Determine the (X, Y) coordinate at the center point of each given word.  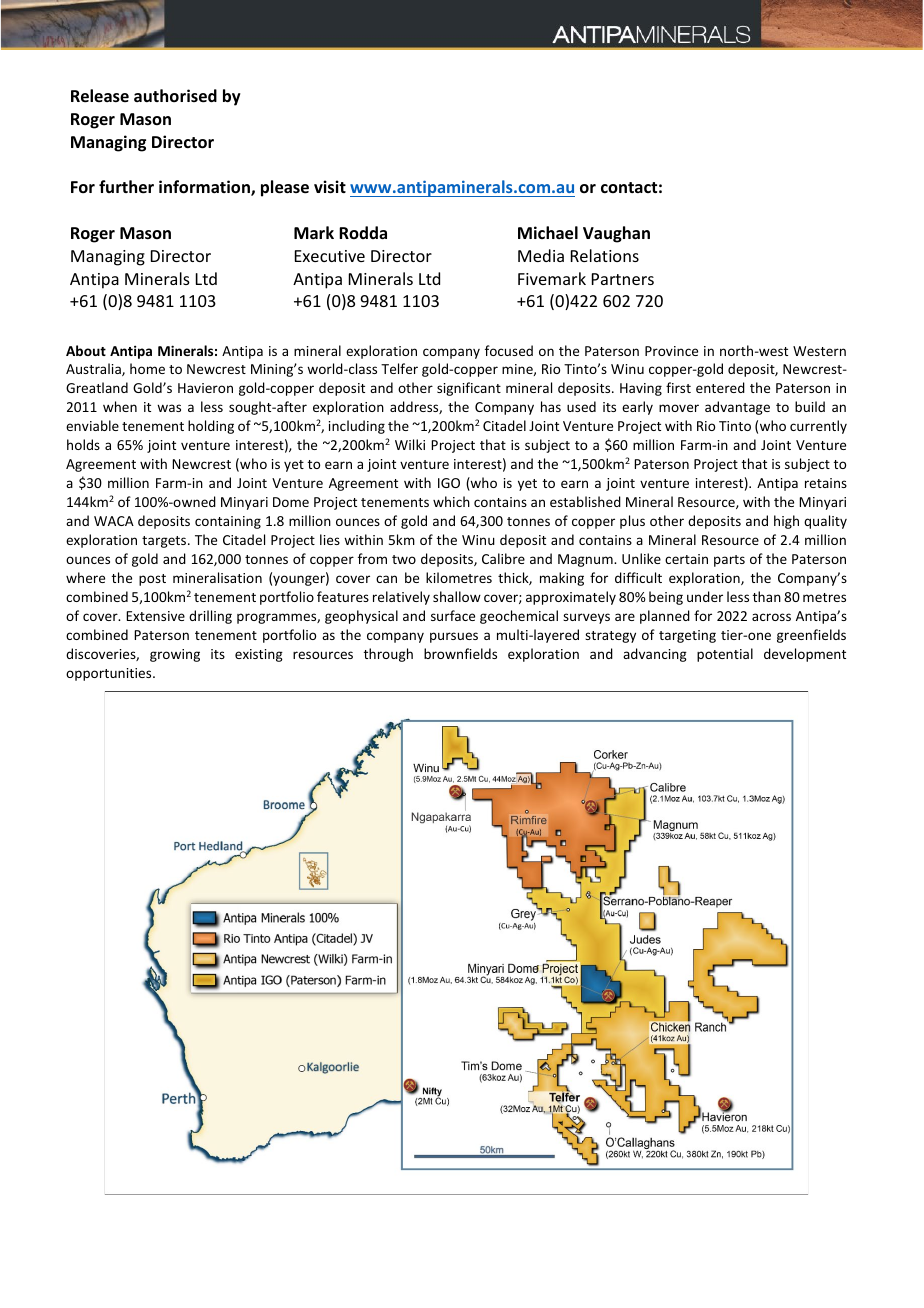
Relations (605, 255)
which (451, 501)
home (147, 368)
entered (720, 387)
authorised (175, 96)
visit (330, 187)
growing (175, 655)
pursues (454, 637)
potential (725, 655)
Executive (330, 256)
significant (469, 389)
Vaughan (616, 234)
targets (165, 542)
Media (541, 255)
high (786, 522)
